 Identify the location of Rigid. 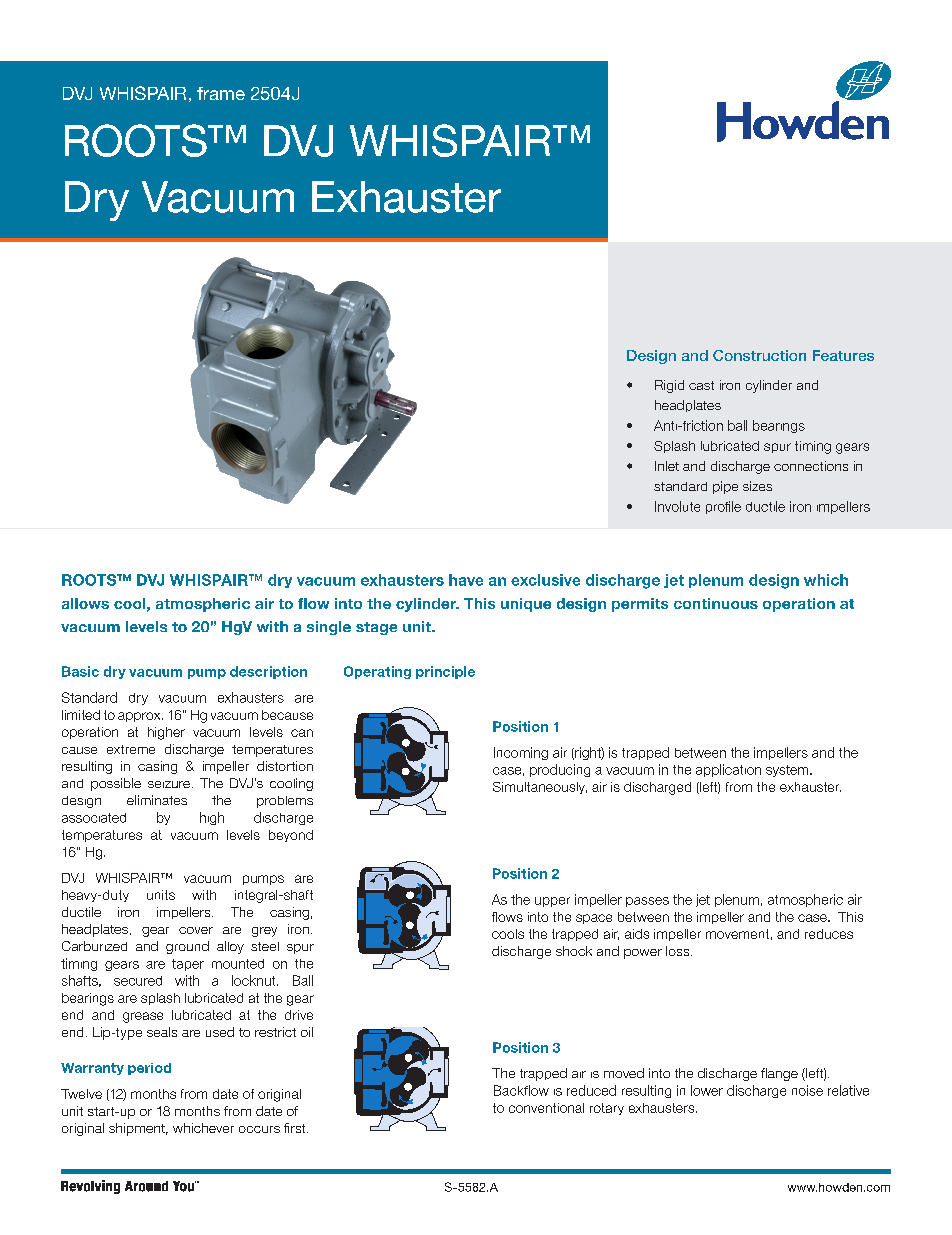
(669, 386).
